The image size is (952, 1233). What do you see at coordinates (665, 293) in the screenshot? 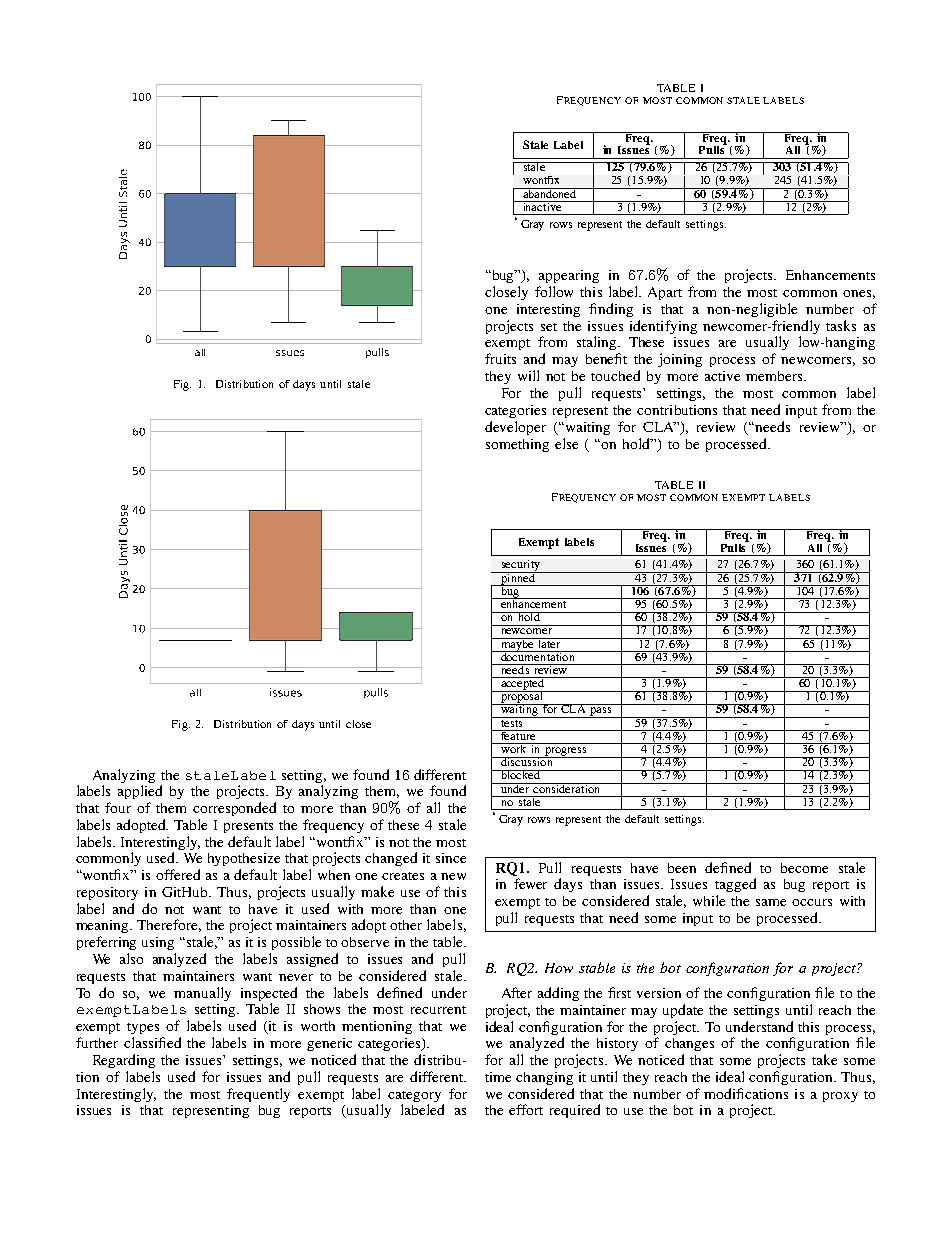
I see `Apart` at bounding box center [665, 293].
